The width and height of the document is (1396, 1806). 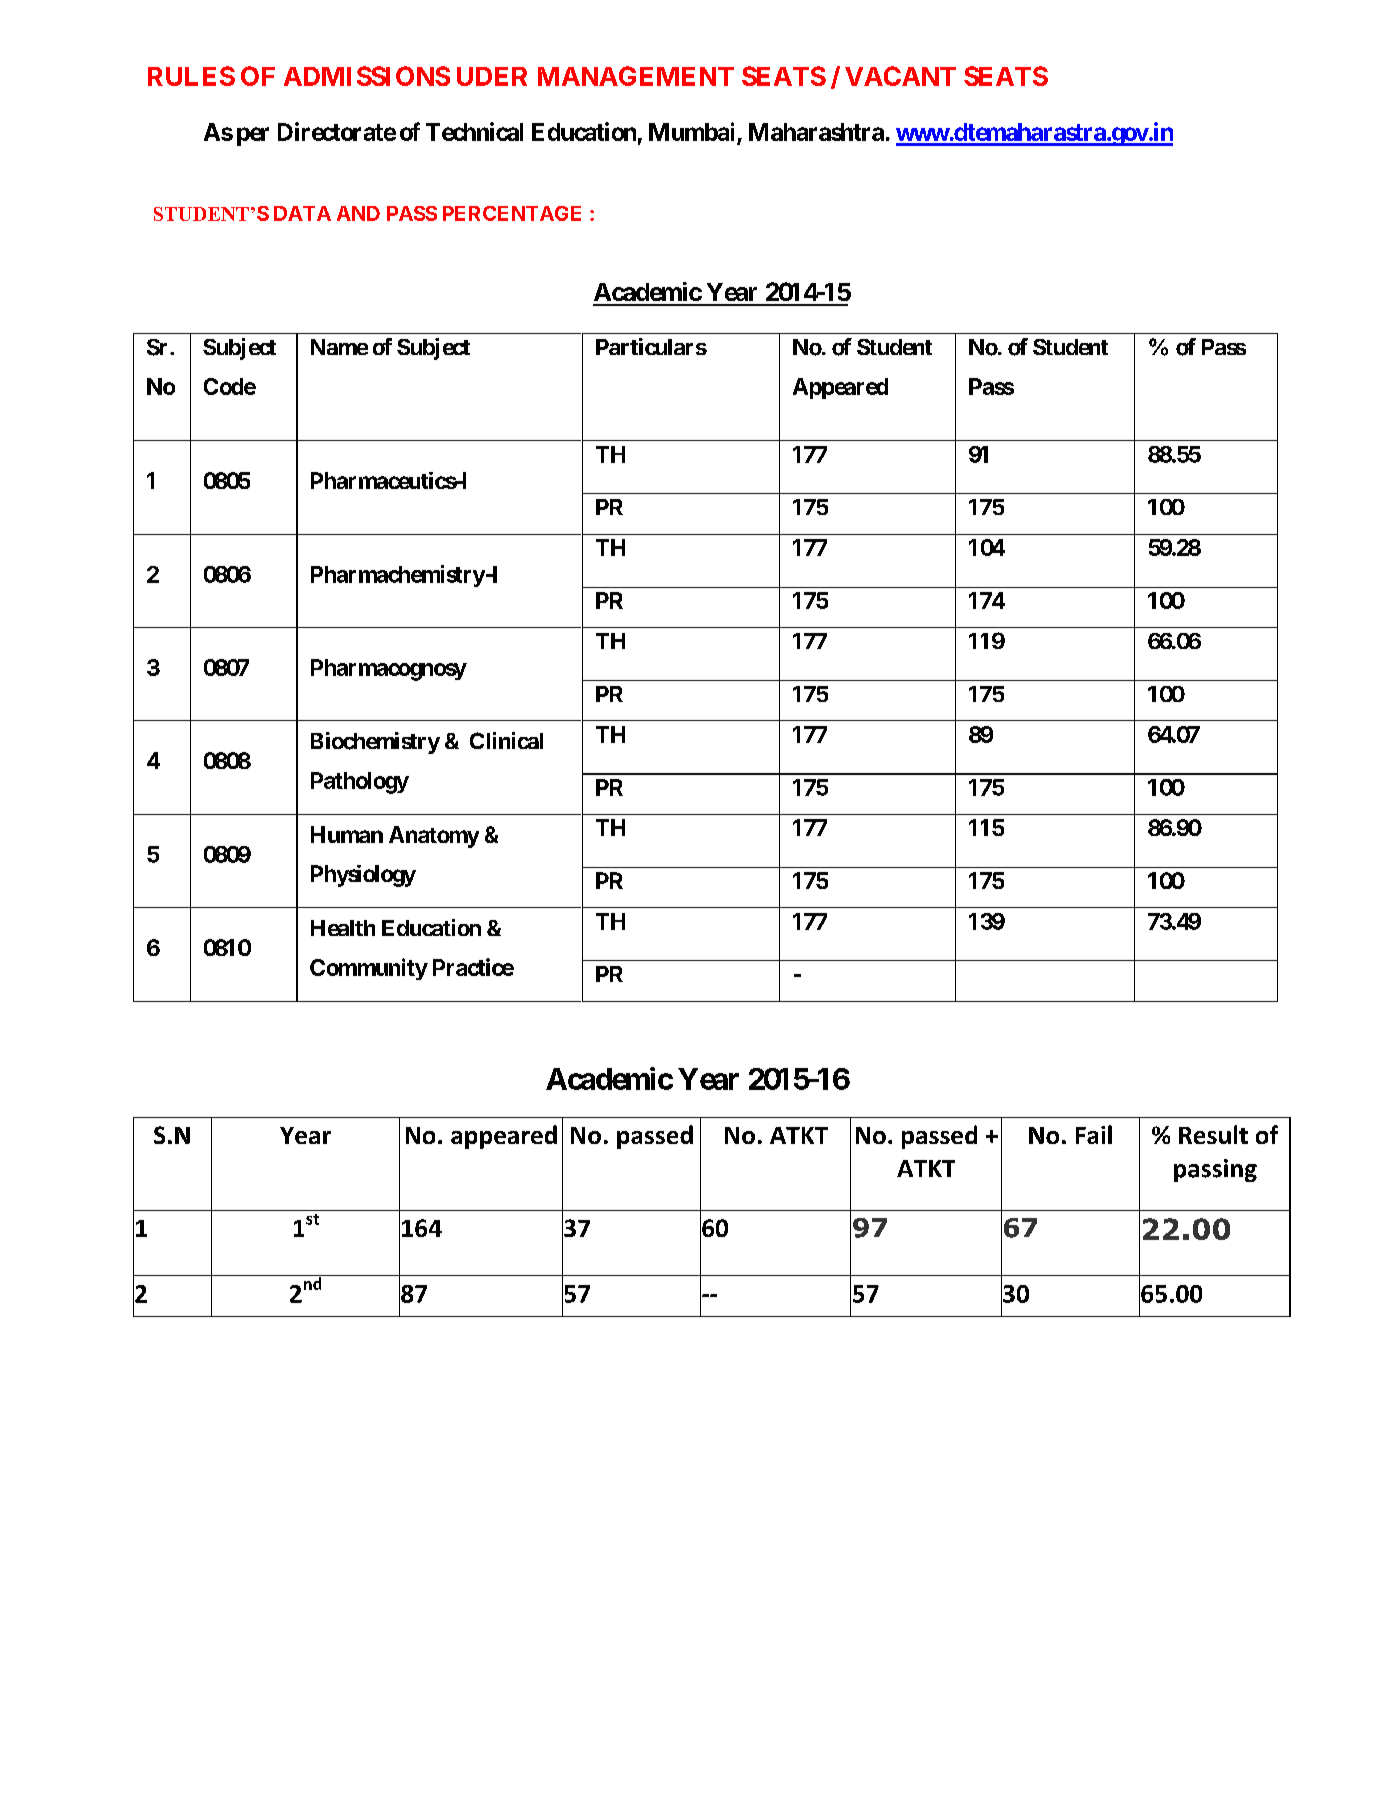 I want to click on PERCENTAGE, so click(x=512, y=213).
